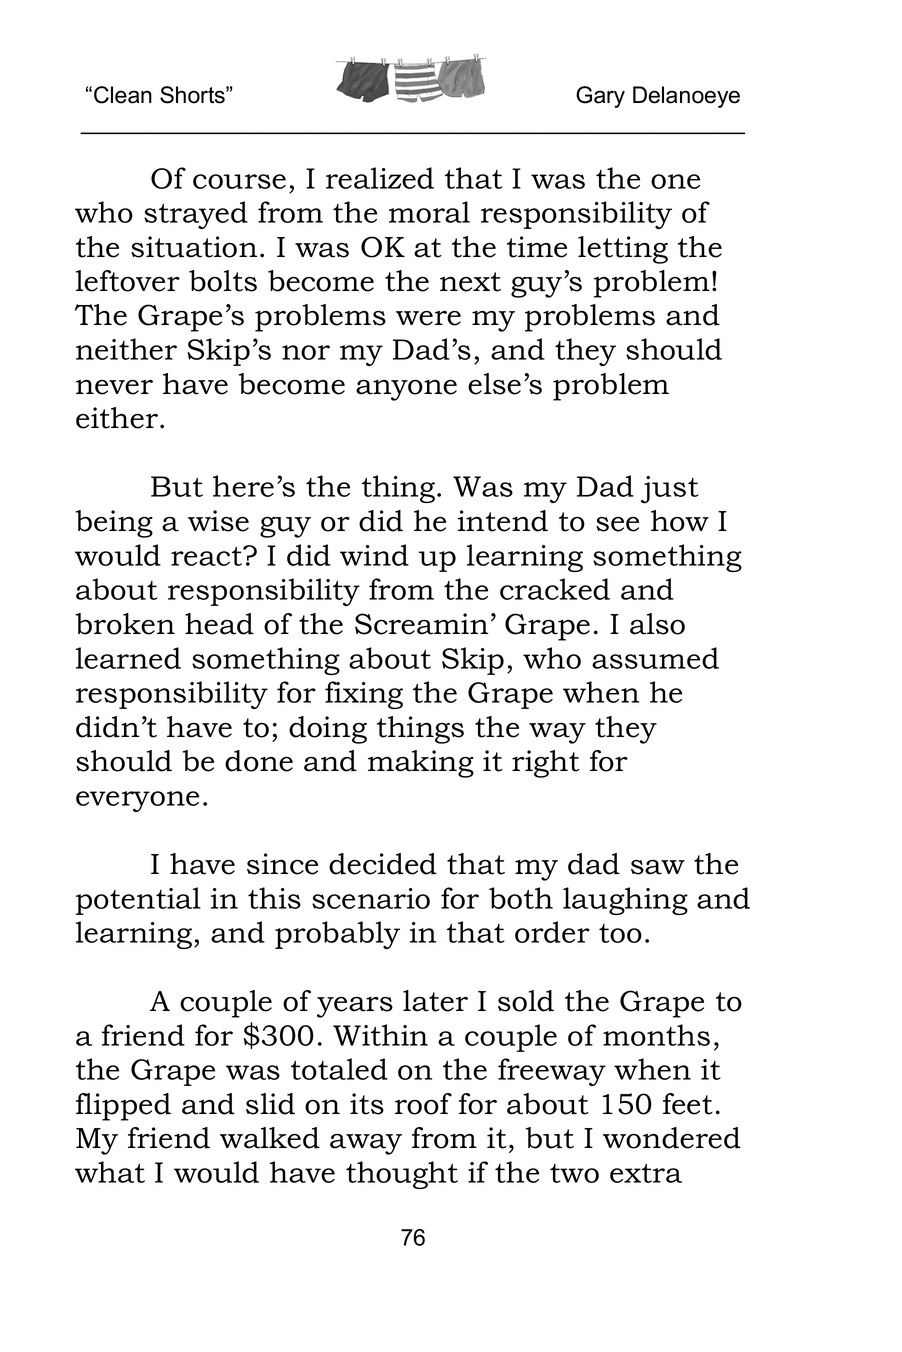  I want to click on Gary, so click(600, 97).
